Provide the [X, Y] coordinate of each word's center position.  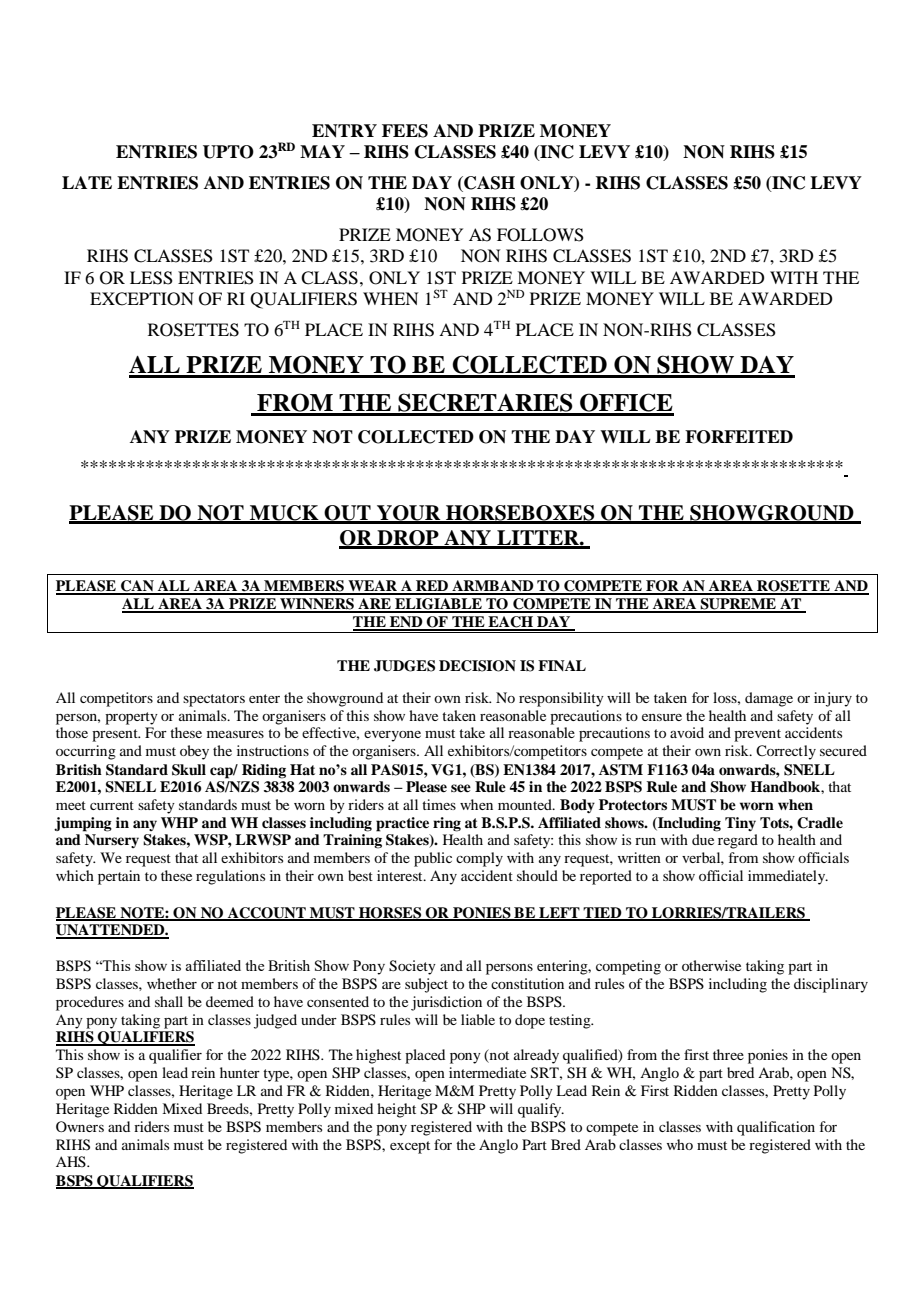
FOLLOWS [540, 235]
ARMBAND [493, 587]
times [439, 804]
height [396, 1110]
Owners [80, 1126]
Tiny [740, 824]
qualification [776, 1128]
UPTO [228, 152]
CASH [488, 184]
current [112, 805]
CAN [137, 587]
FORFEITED [739, 437]
